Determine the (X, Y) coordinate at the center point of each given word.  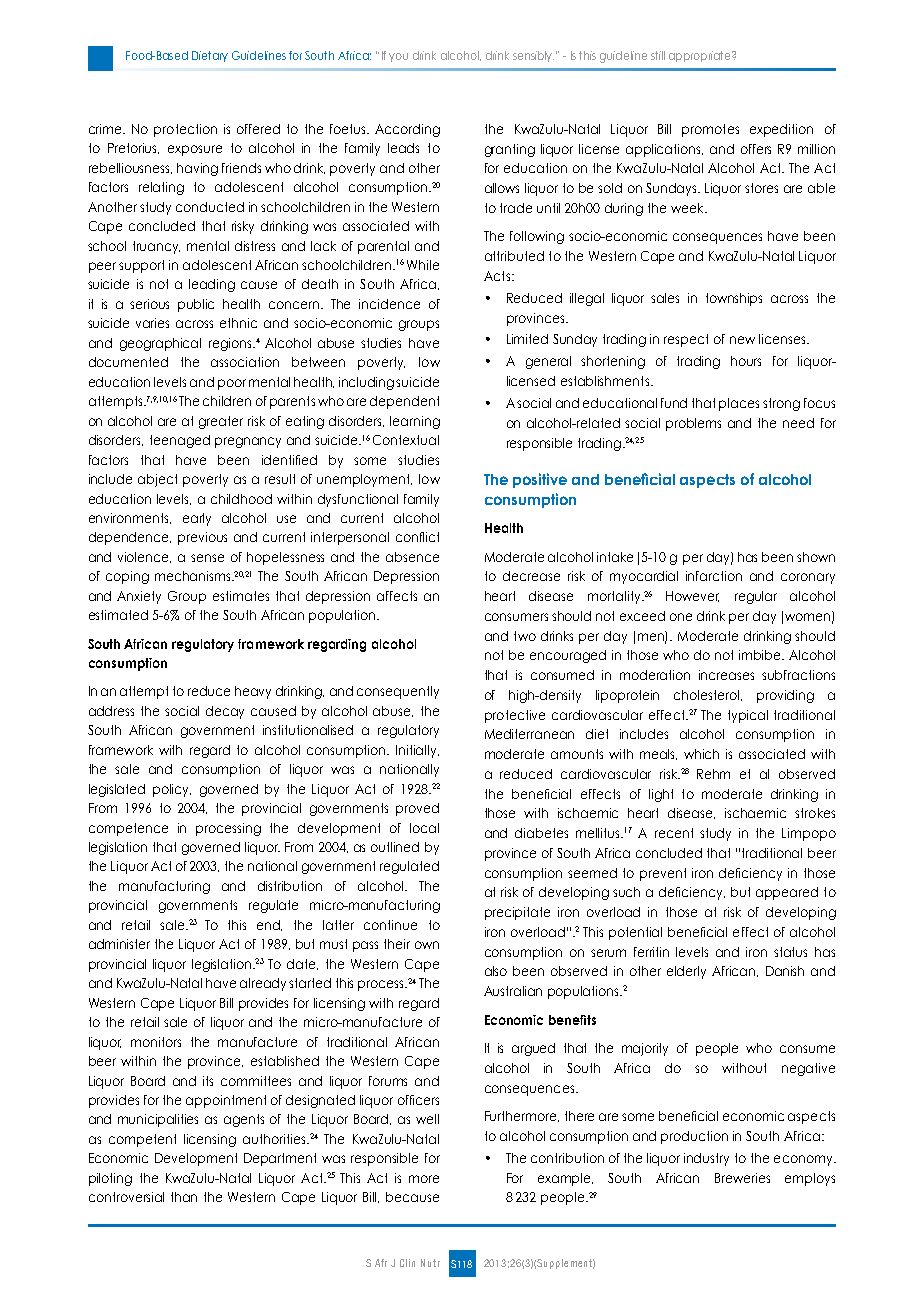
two (525, 636)
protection (185, 130)
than (184, 1197)
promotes (710, 130)
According (407, 130)
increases (726, 675)
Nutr (430, 1263)
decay (225, 712)
